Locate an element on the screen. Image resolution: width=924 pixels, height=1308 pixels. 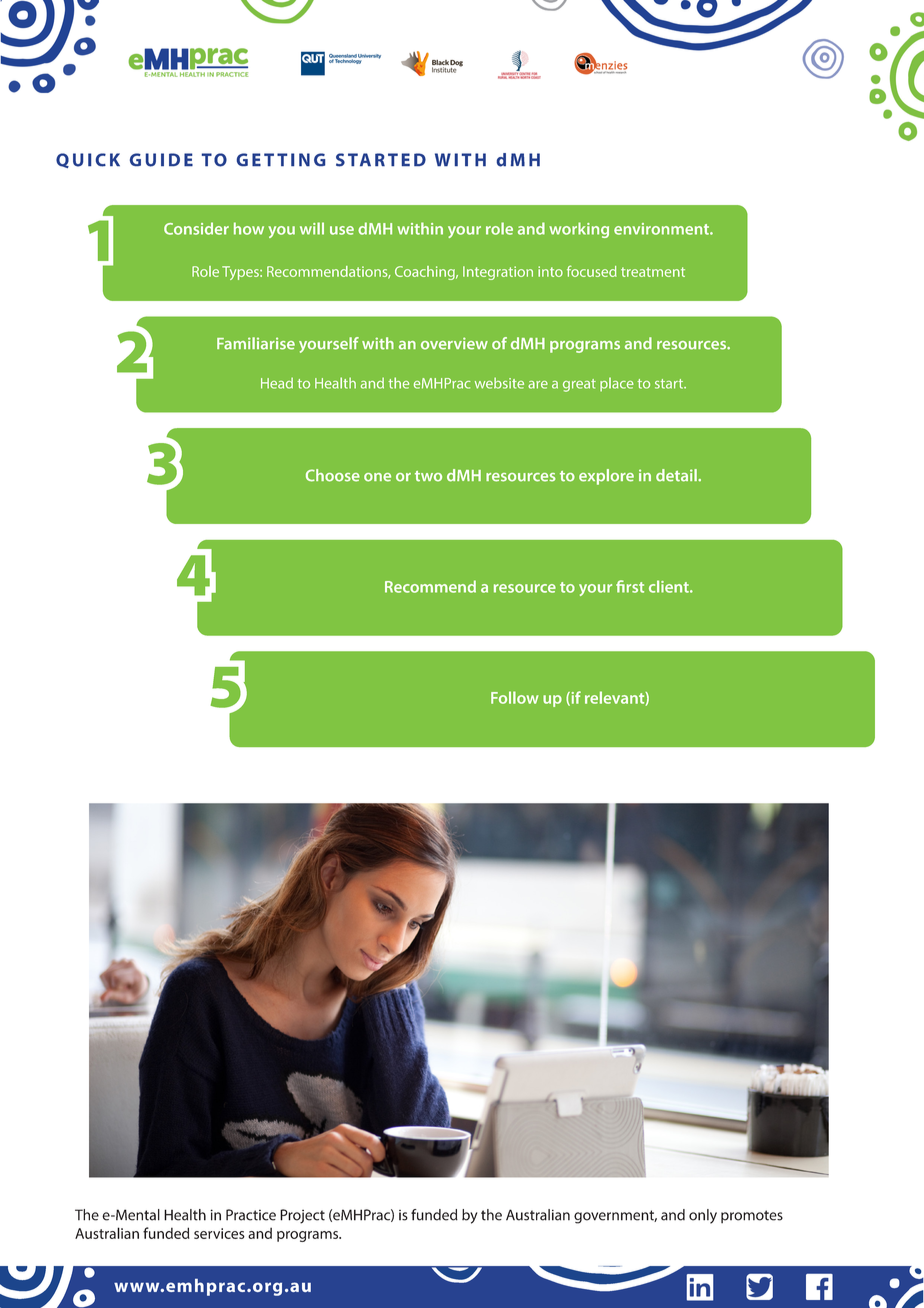
Practice is located at coordinates (251, 1215).
